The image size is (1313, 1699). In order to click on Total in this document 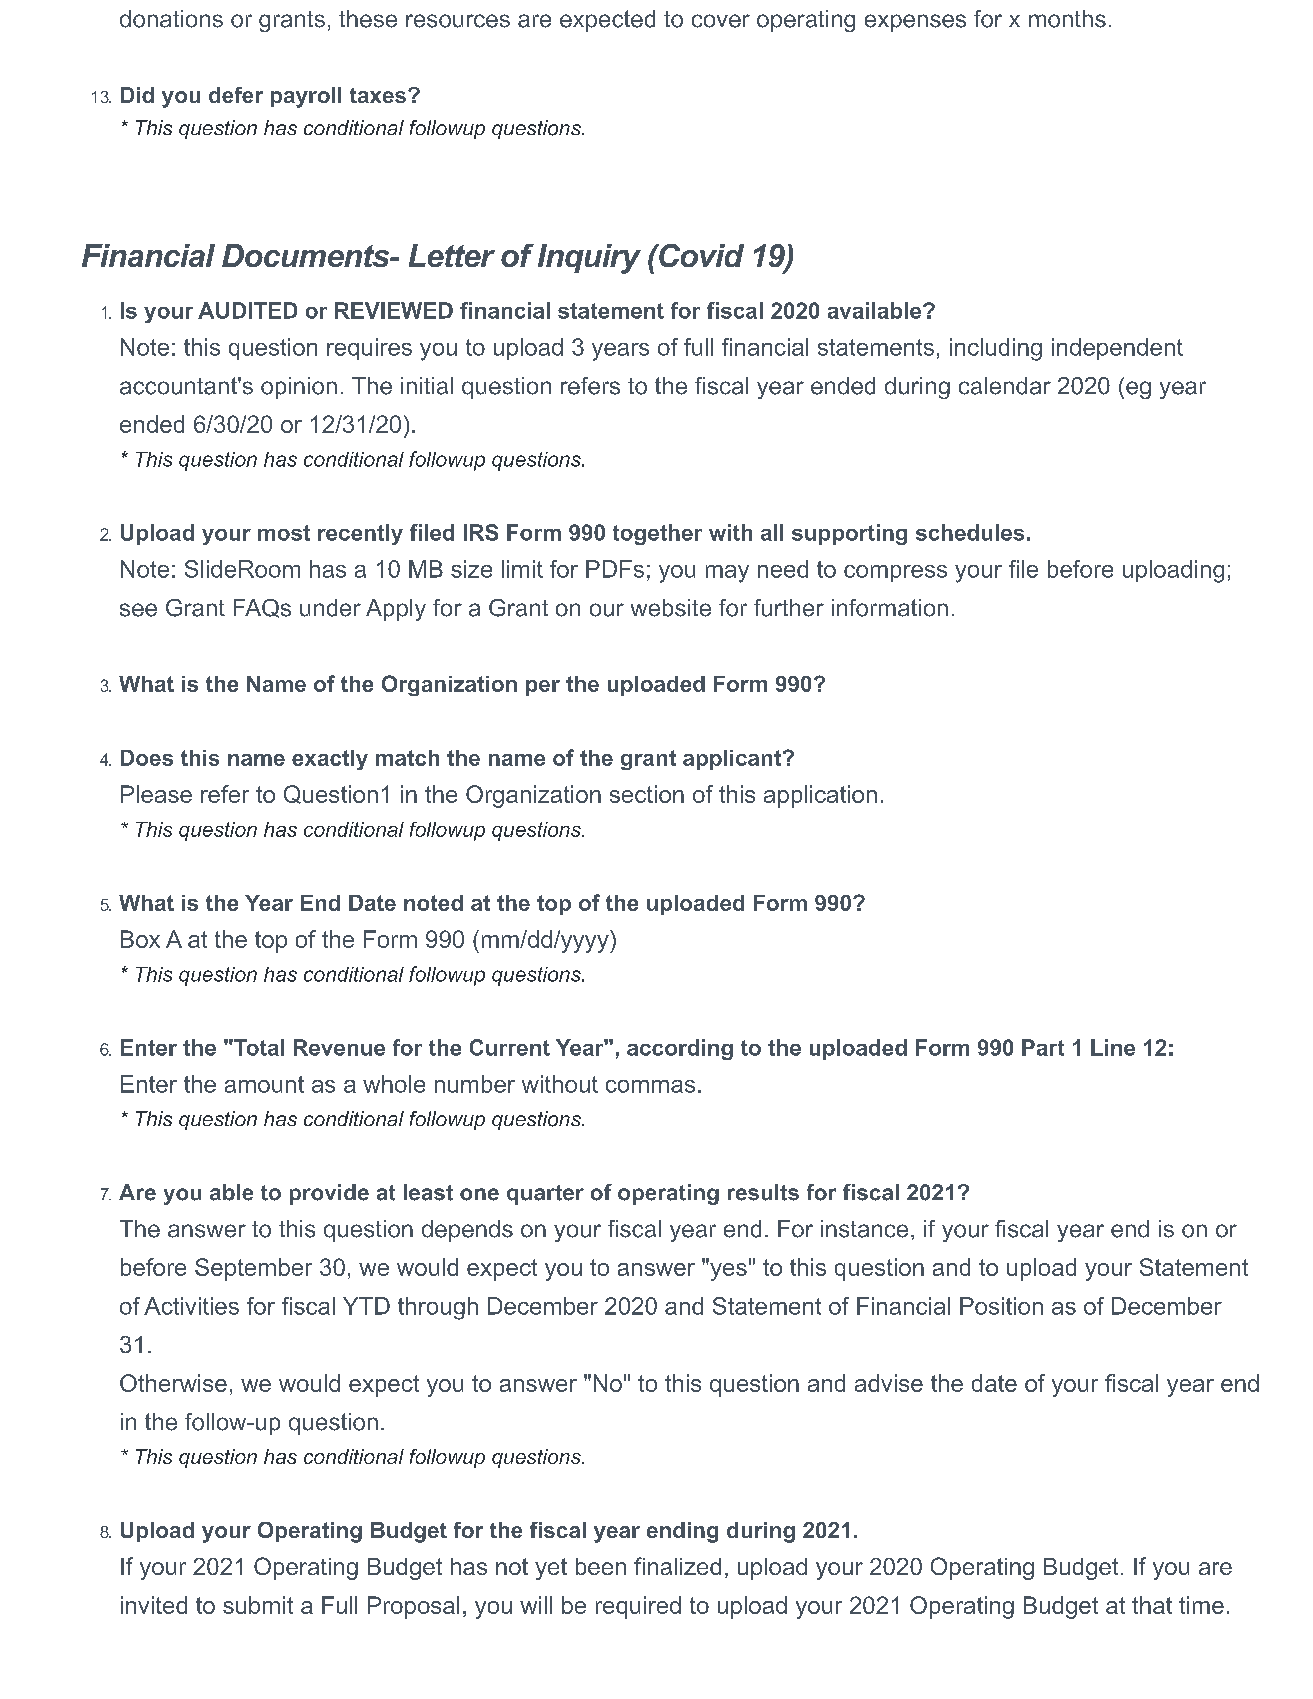, I will do `click(258, 1047)`.
